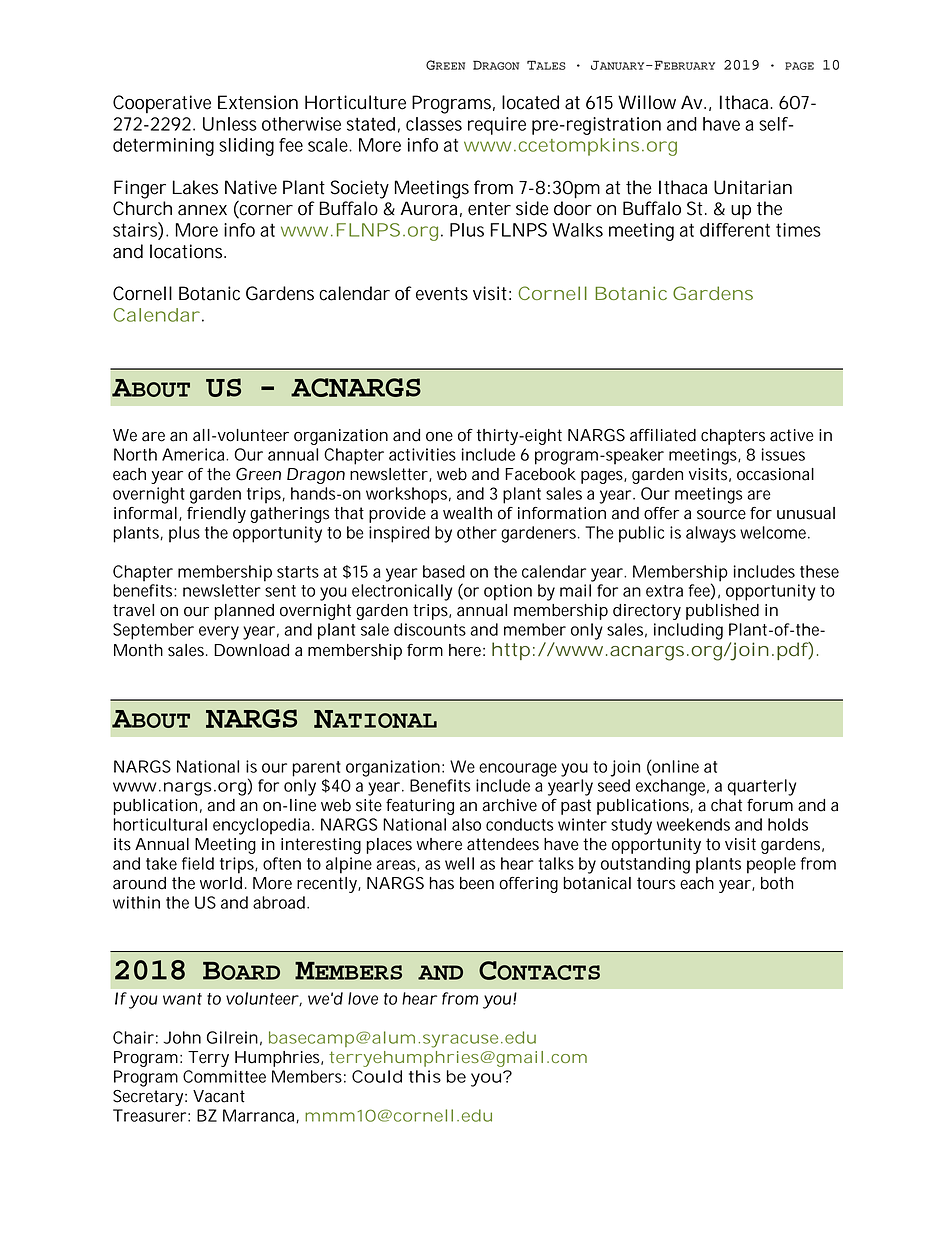  Describe the element at coordinates (722, 612) in the page. I see `published` at that location.
